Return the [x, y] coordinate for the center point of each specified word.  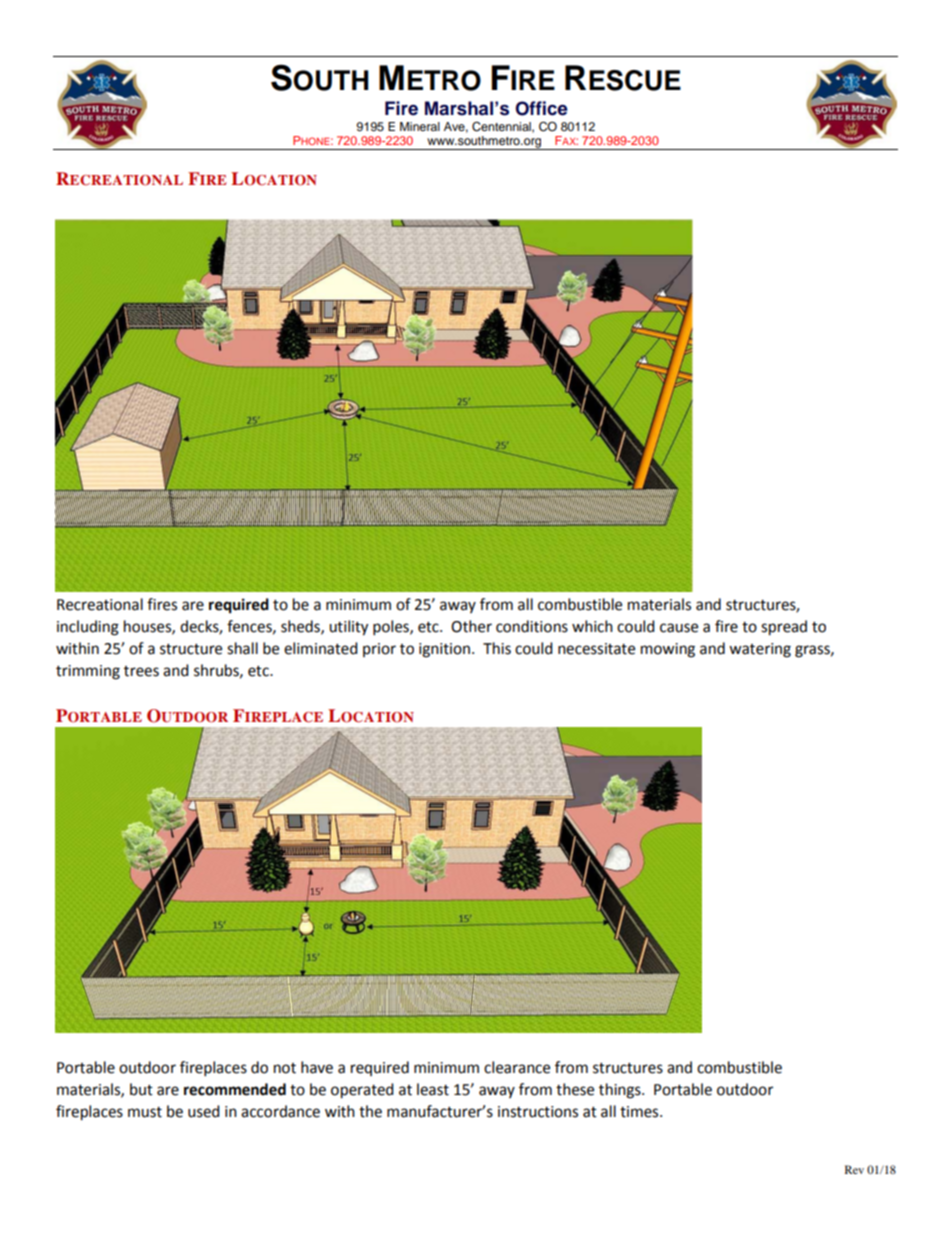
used [204, 1111]
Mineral [420, 126]
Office [541, 108]
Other [471, 626]
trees [141, 671]
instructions [538, 1112]
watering [760, 650]
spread [784, 628]
